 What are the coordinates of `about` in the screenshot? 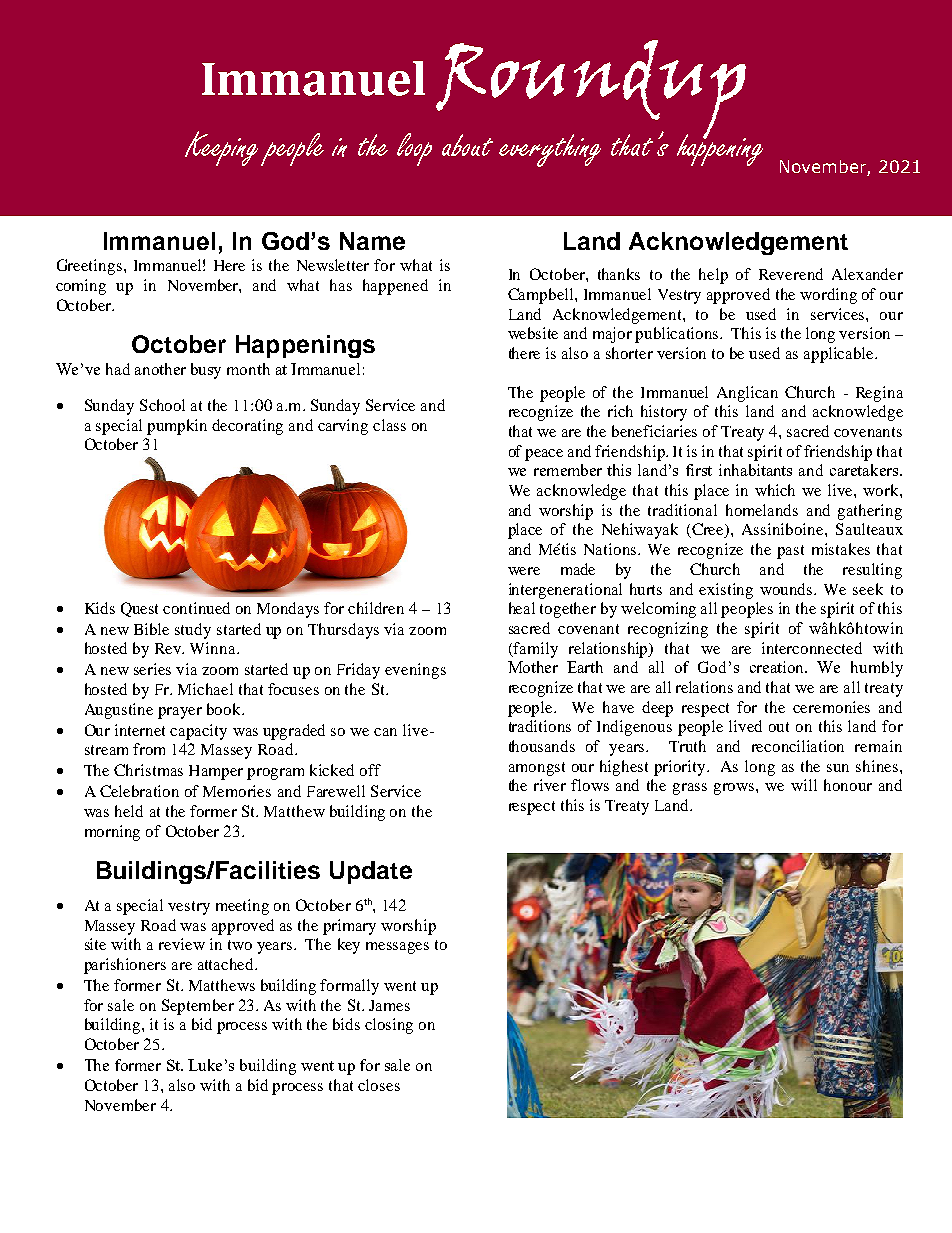 It's located at (467, 145).
